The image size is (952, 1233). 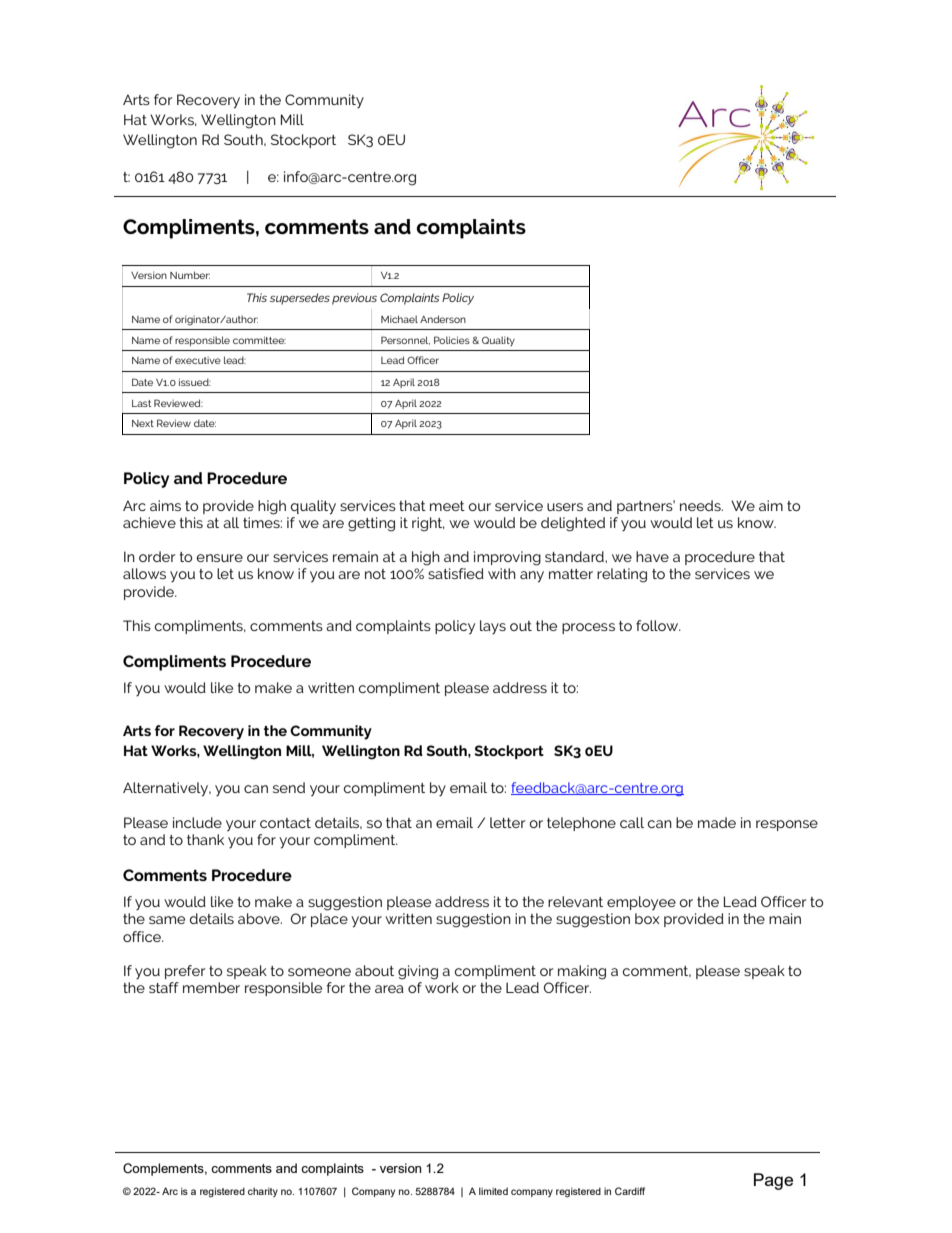 I want to click on made, so click(x=717, y=822).
